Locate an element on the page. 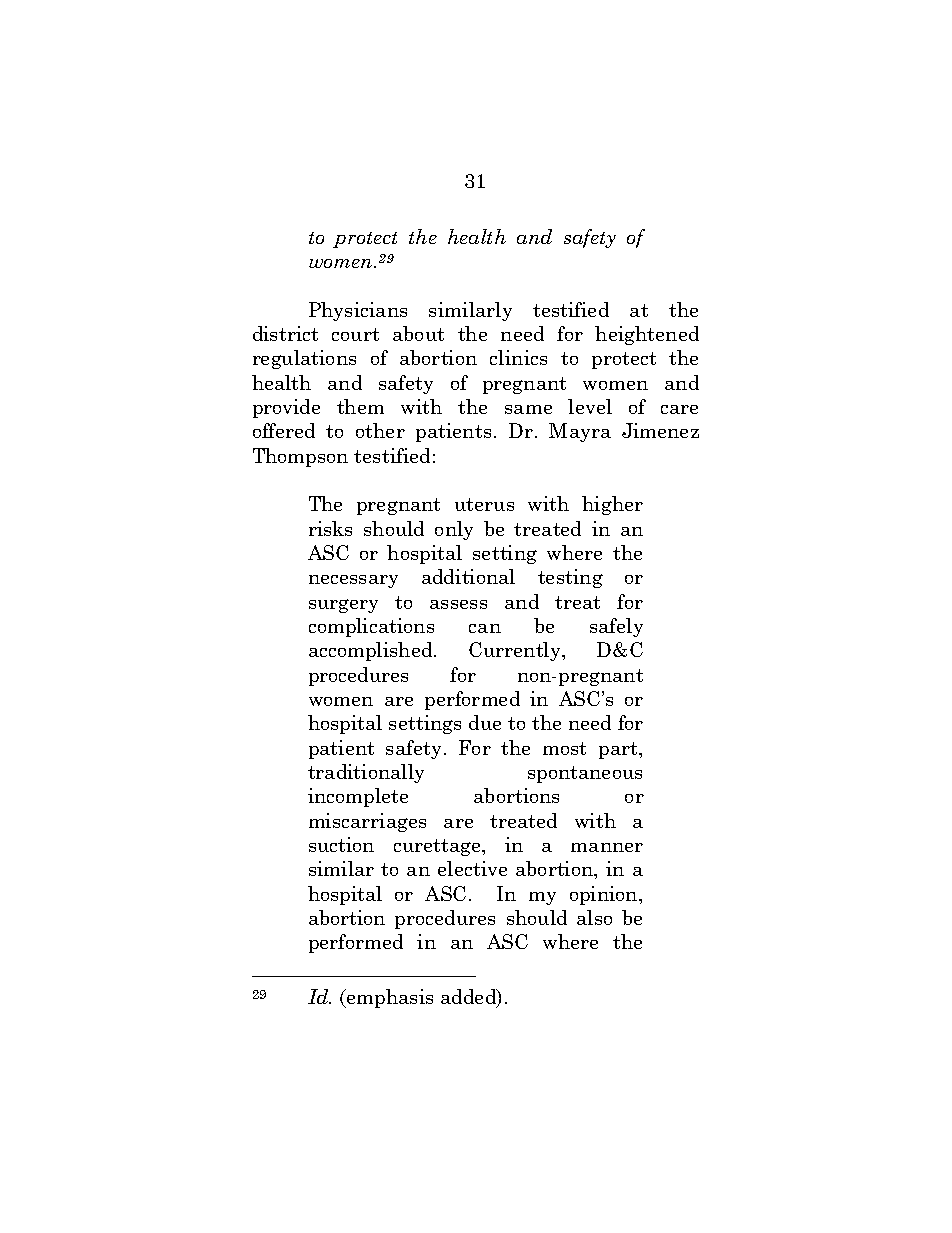 Image resolution: width=952 pixels, height=1233 pixels. part is located at coordinates (619, 750).
